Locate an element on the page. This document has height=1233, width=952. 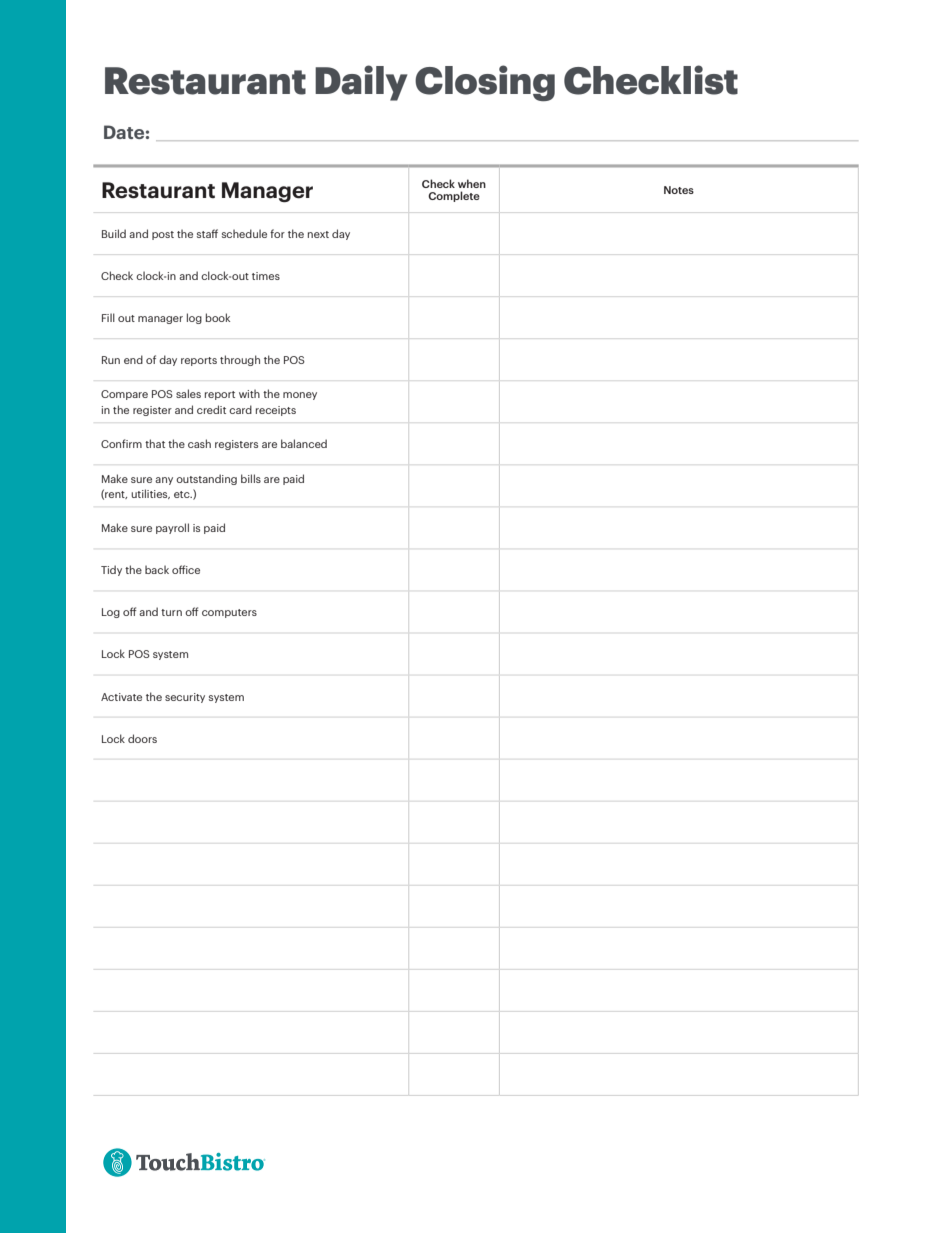
Notes is located at coordinates (679, 190).
